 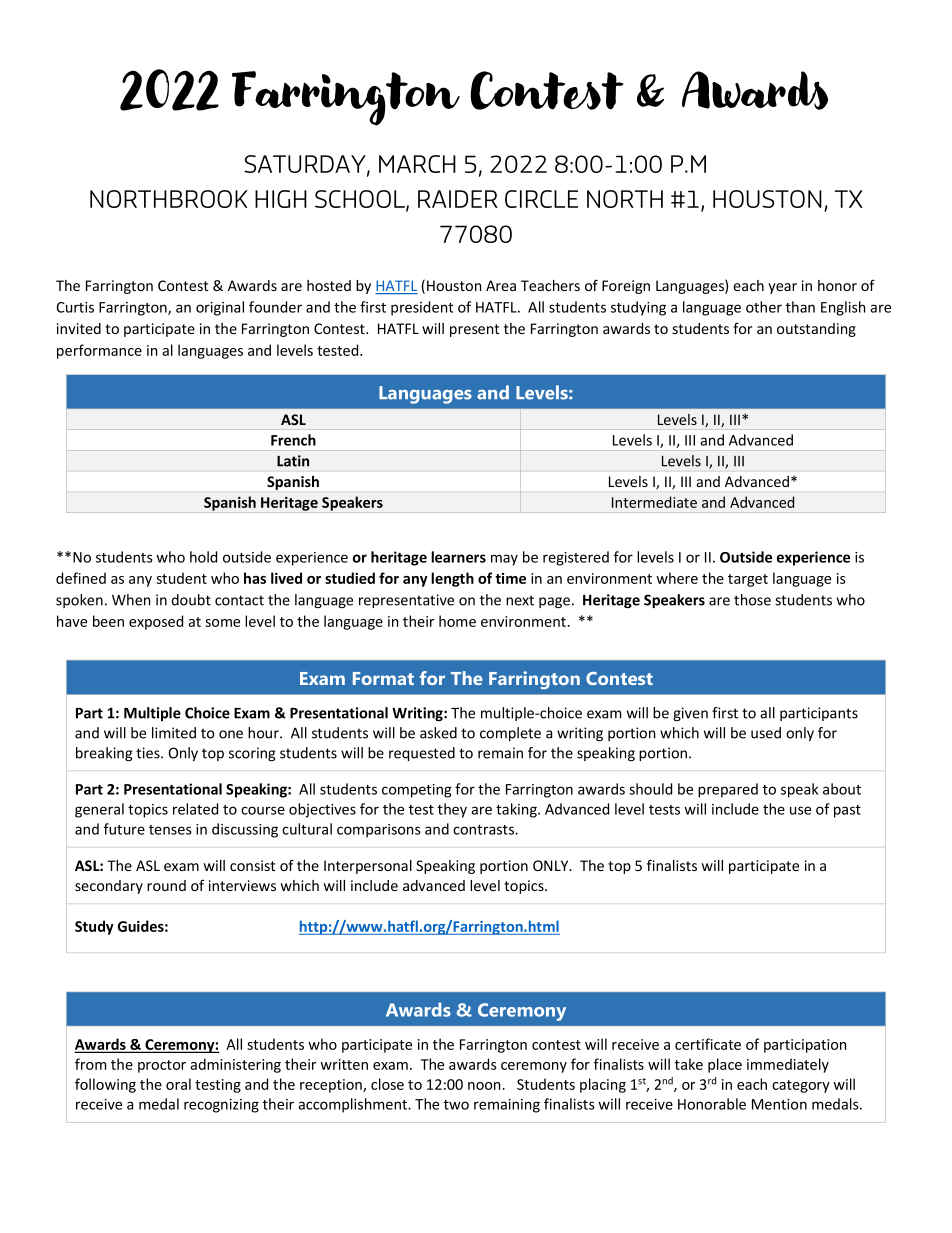 What do you see at coordinates (156, 622) in the screenshot?
I see `exposed` at bounding box center [156, 622].
